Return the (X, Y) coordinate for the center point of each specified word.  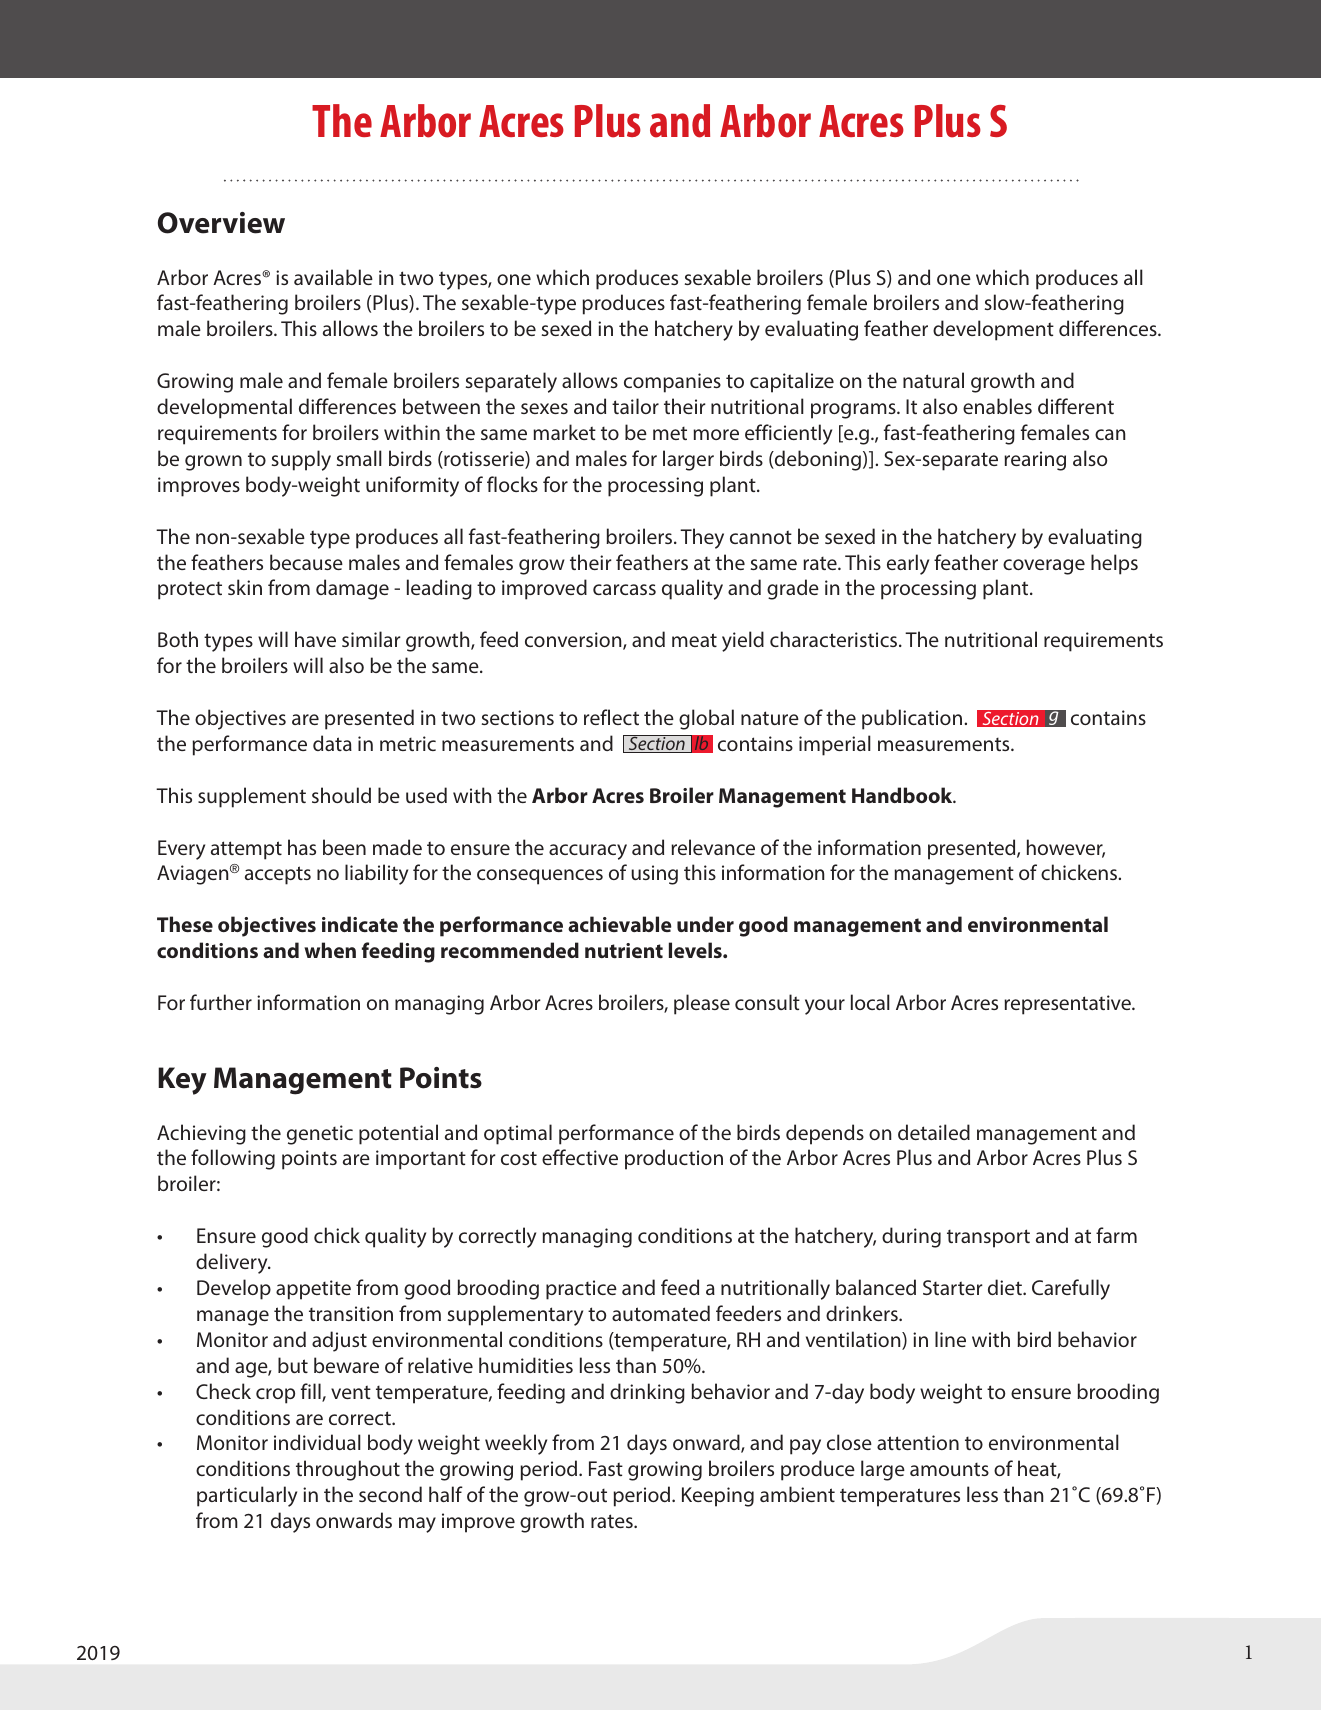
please (702, 1004)
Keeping (718, 1497)
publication (912, 719)
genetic (320, 1135)
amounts (949, 1469)
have (315, 639)
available (333, 277)
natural (933, 380)
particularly (247, 1496)
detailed (934, 1132)
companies (672, 383)
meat (694, 640)
